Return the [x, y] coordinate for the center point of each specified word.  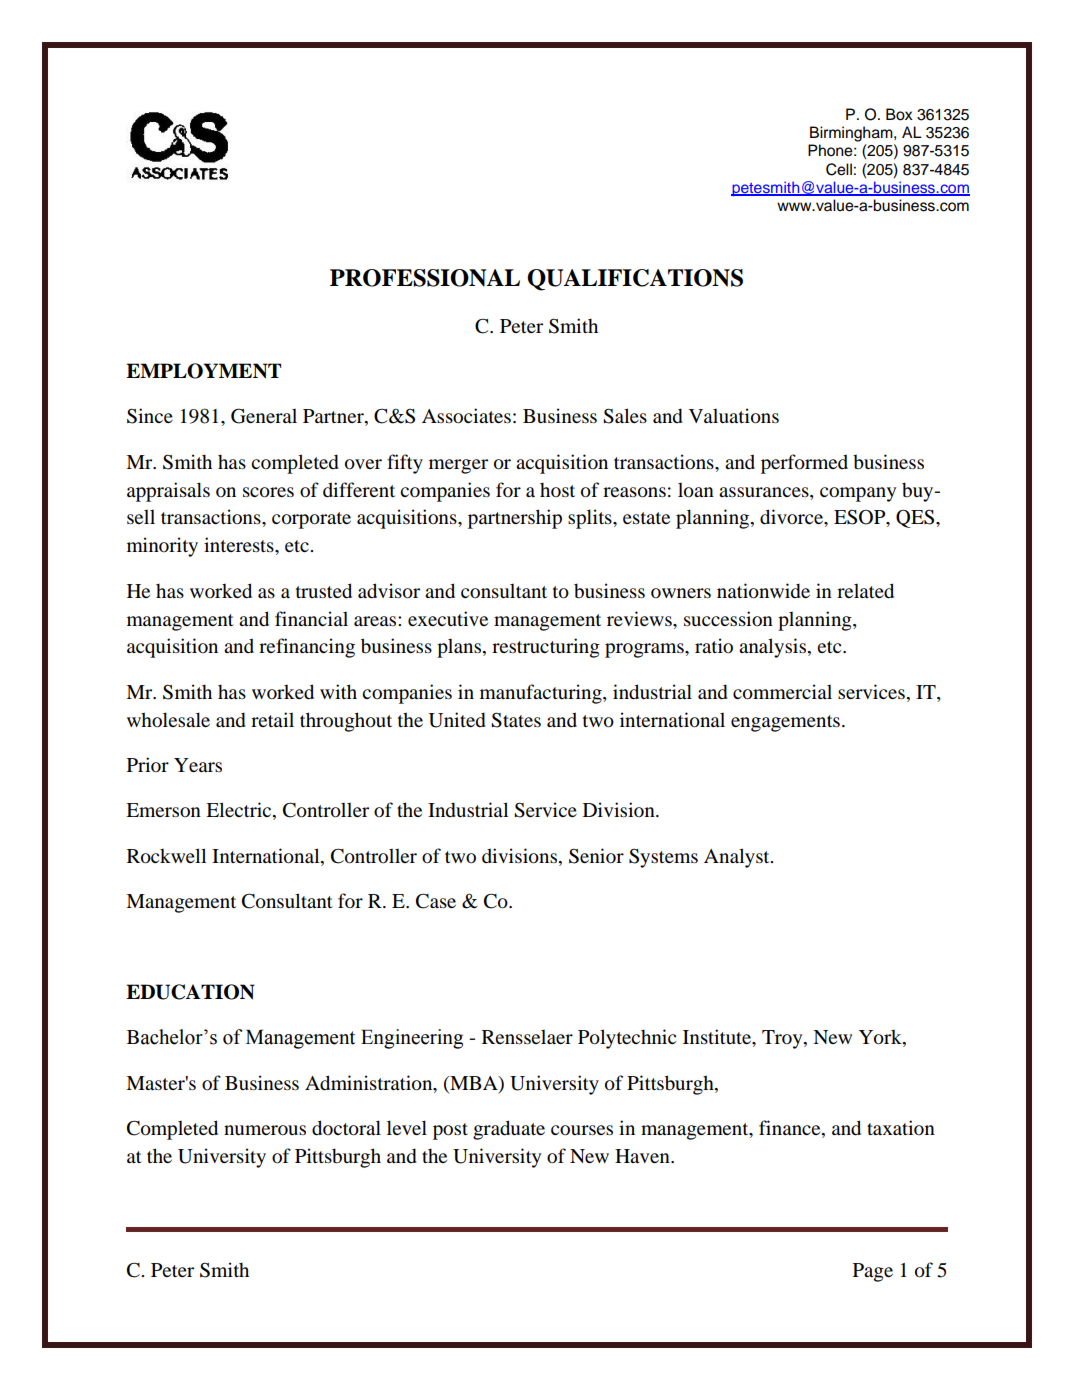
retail [272, 719]
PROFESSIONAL [425, 278]
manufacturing [542, 694]
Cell [839, 169]
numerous [265, 1130]
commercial [782, 692]
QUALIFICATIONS [635, 280]
